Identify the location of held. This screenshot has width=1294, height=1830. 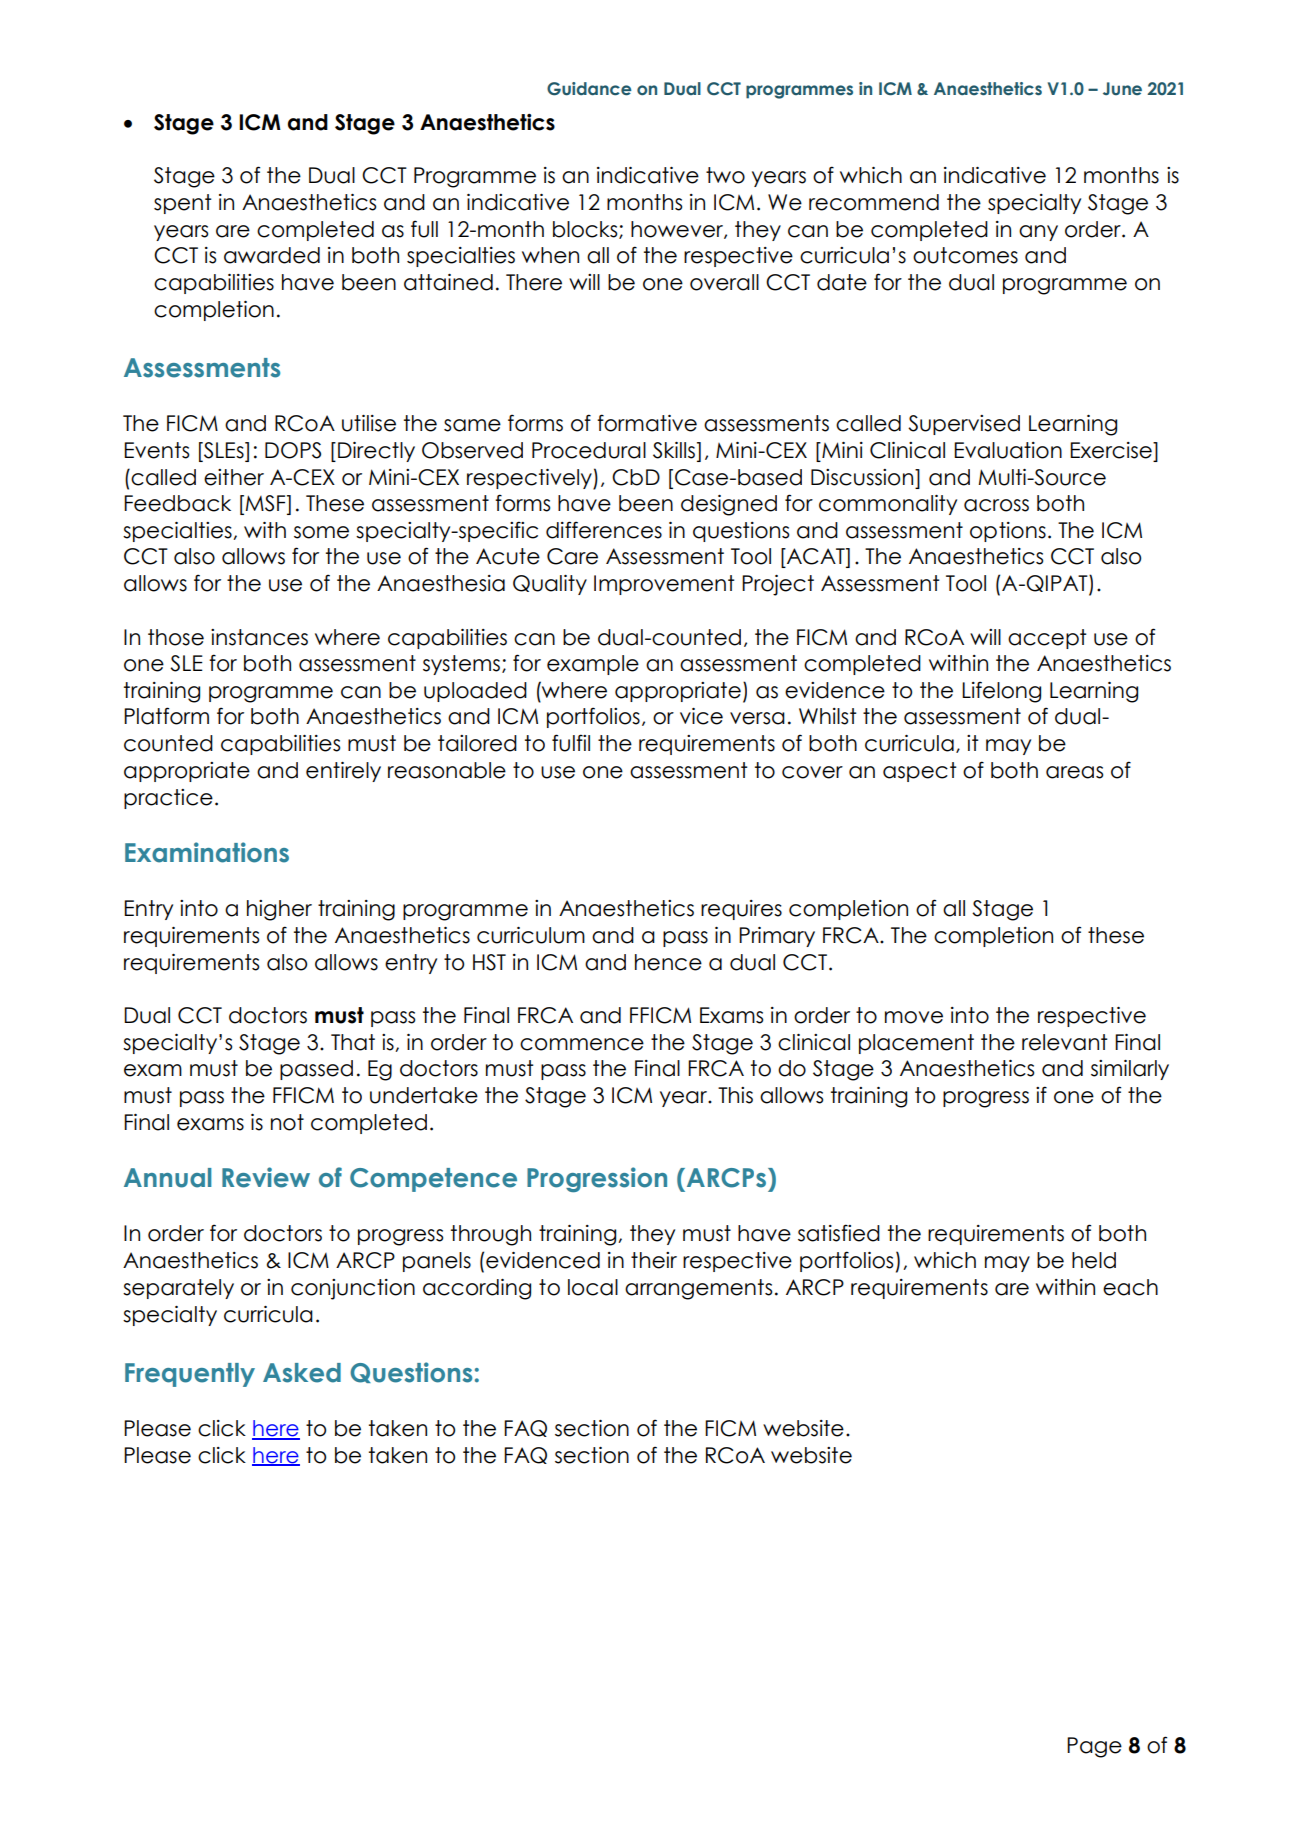
(1094, 1260).
